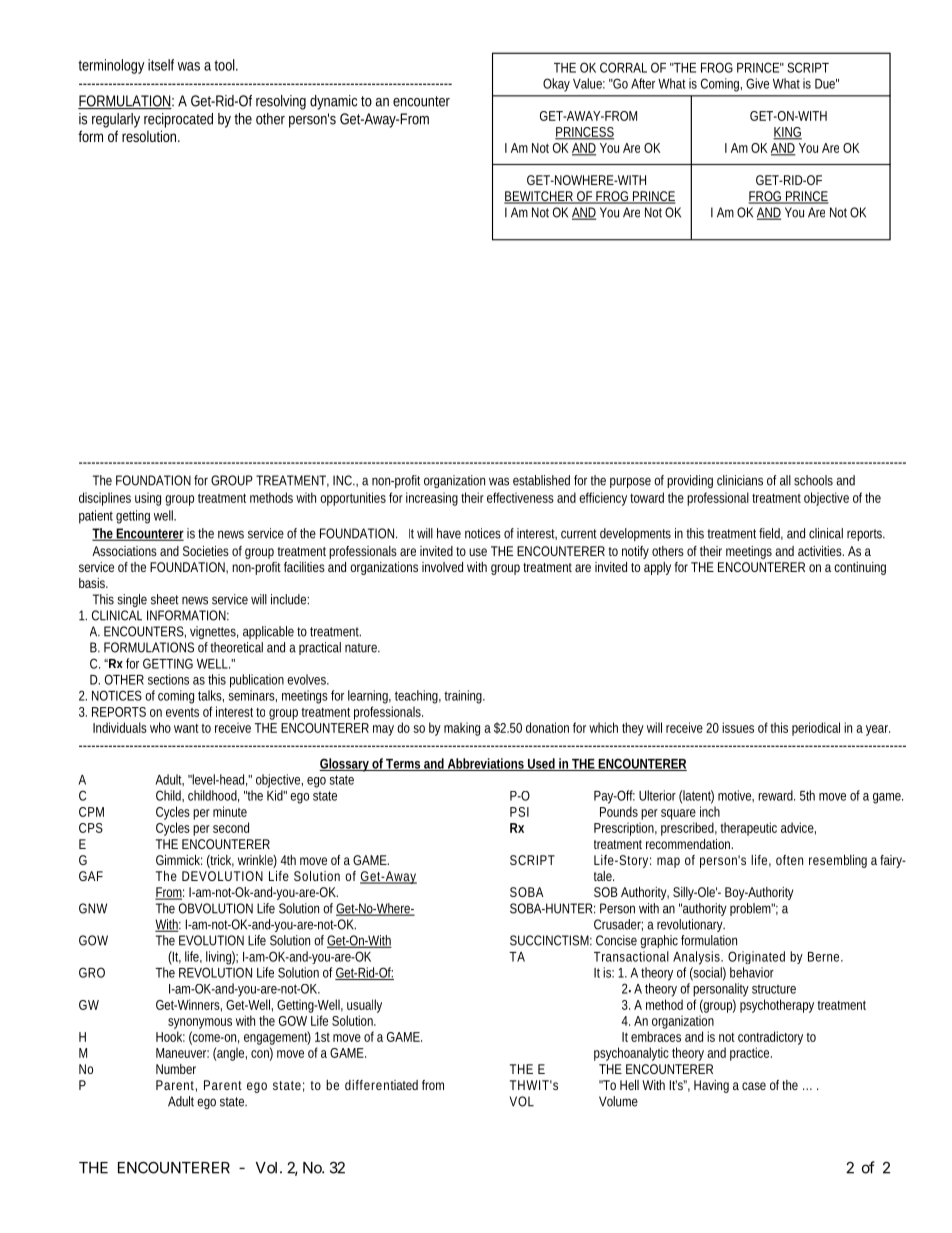  Describe the element at coordinates (798, 828) in the screenshot. I see `advice` at that location.
